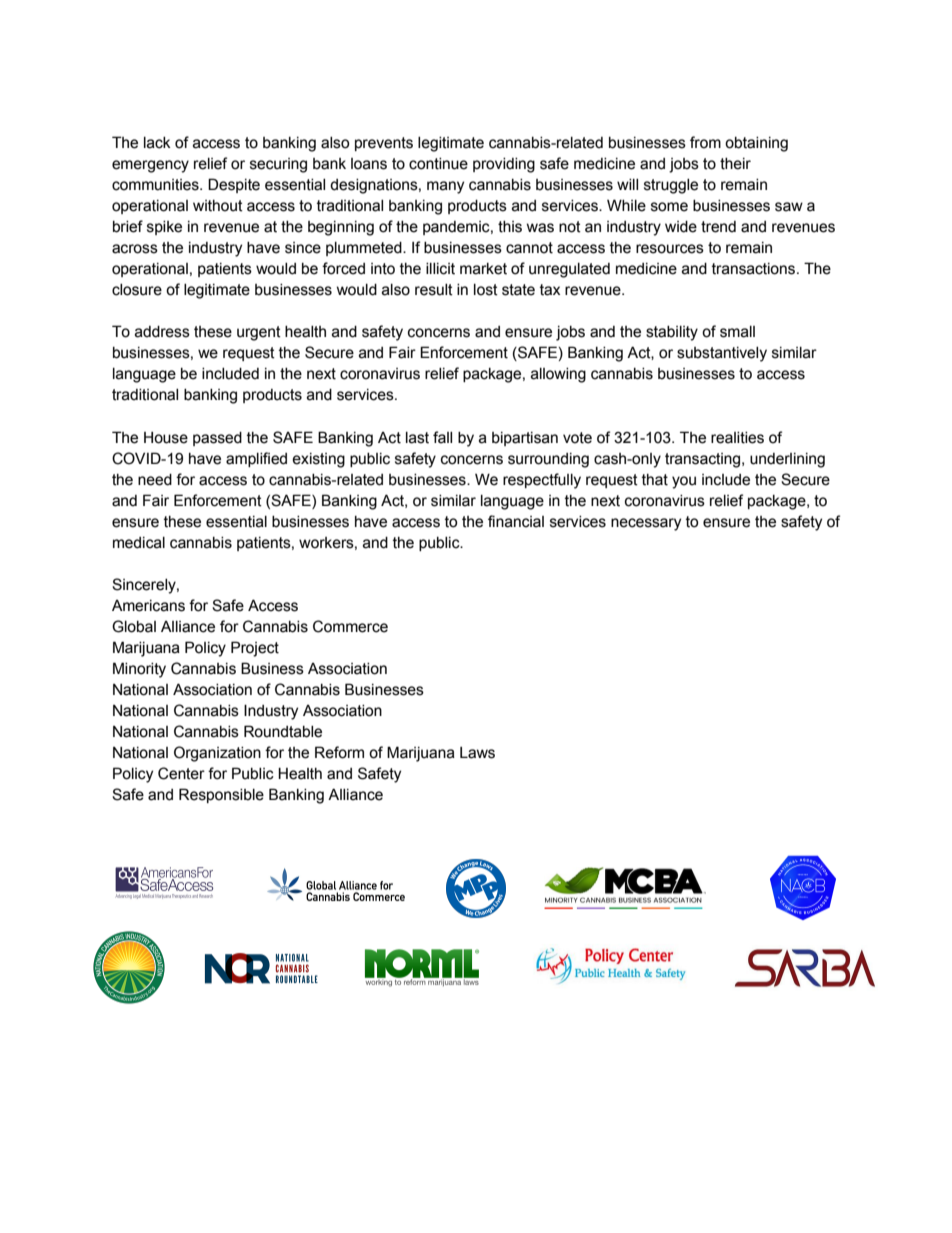  Describe the element at coordinates (234, 185) in the screenshot. I see `Despite` at that location.
